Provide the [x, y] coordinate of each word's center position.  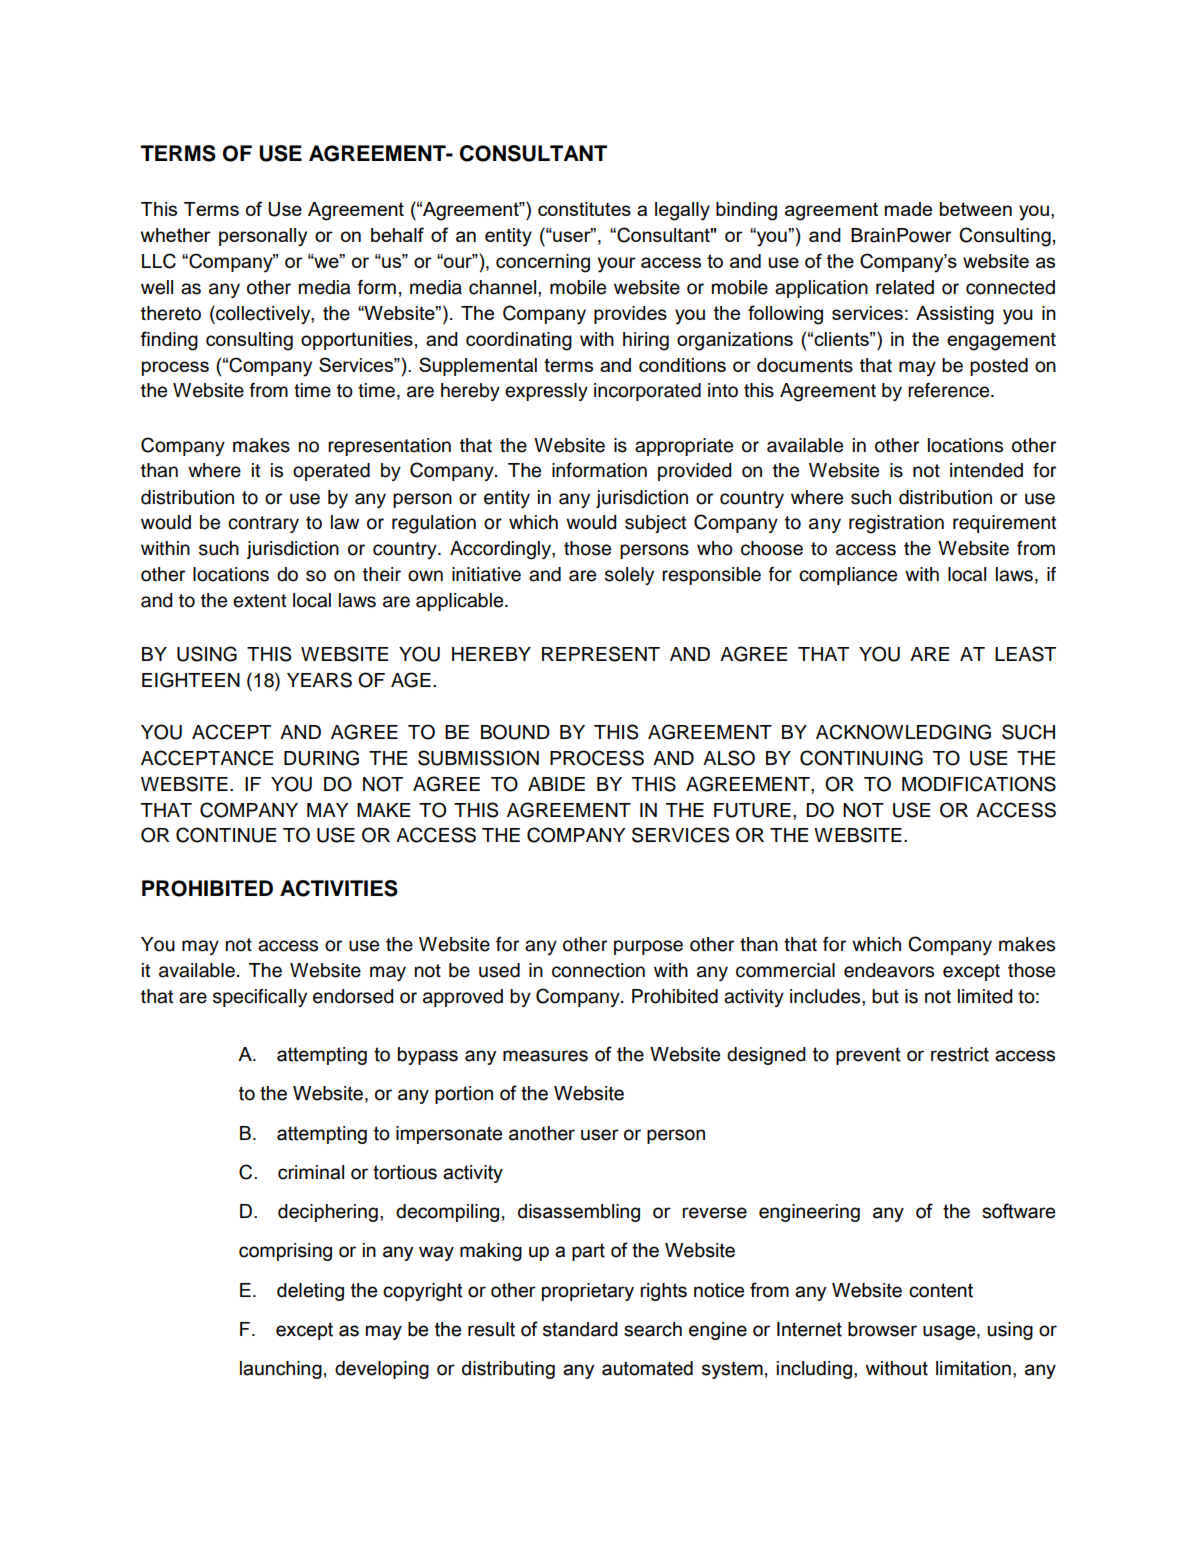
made [908, 209]
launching [281, 1370]
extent [259, 601]
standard [580, 1329]
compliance [848, 576]
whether [176, 235]
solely [629, 576]
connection [598, 970]
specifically [260, 998]
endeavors [889, 970]
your [617, 265]
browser [882, 1329]
